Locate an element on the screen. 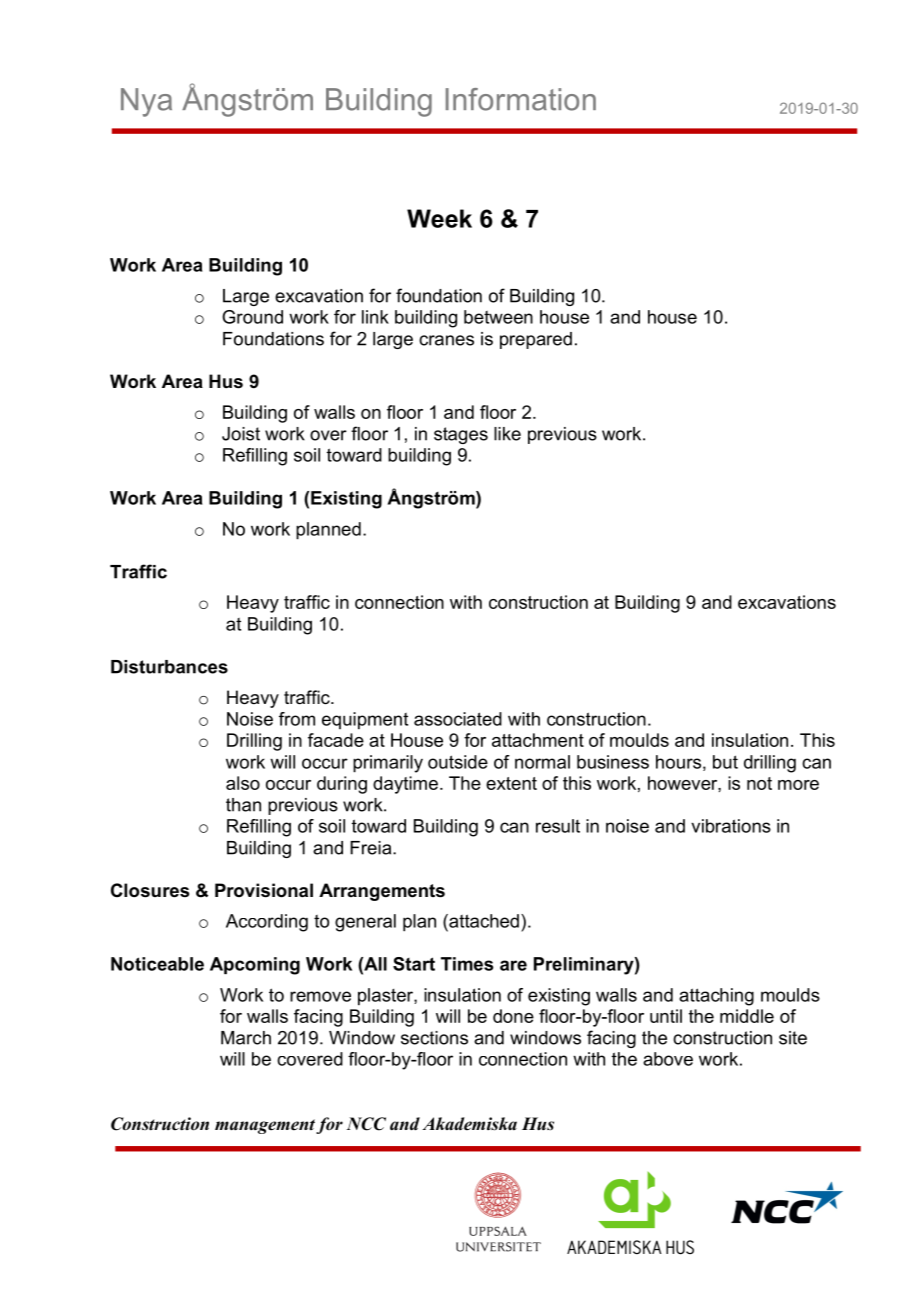  associated is located at coordinates (458, 719).
